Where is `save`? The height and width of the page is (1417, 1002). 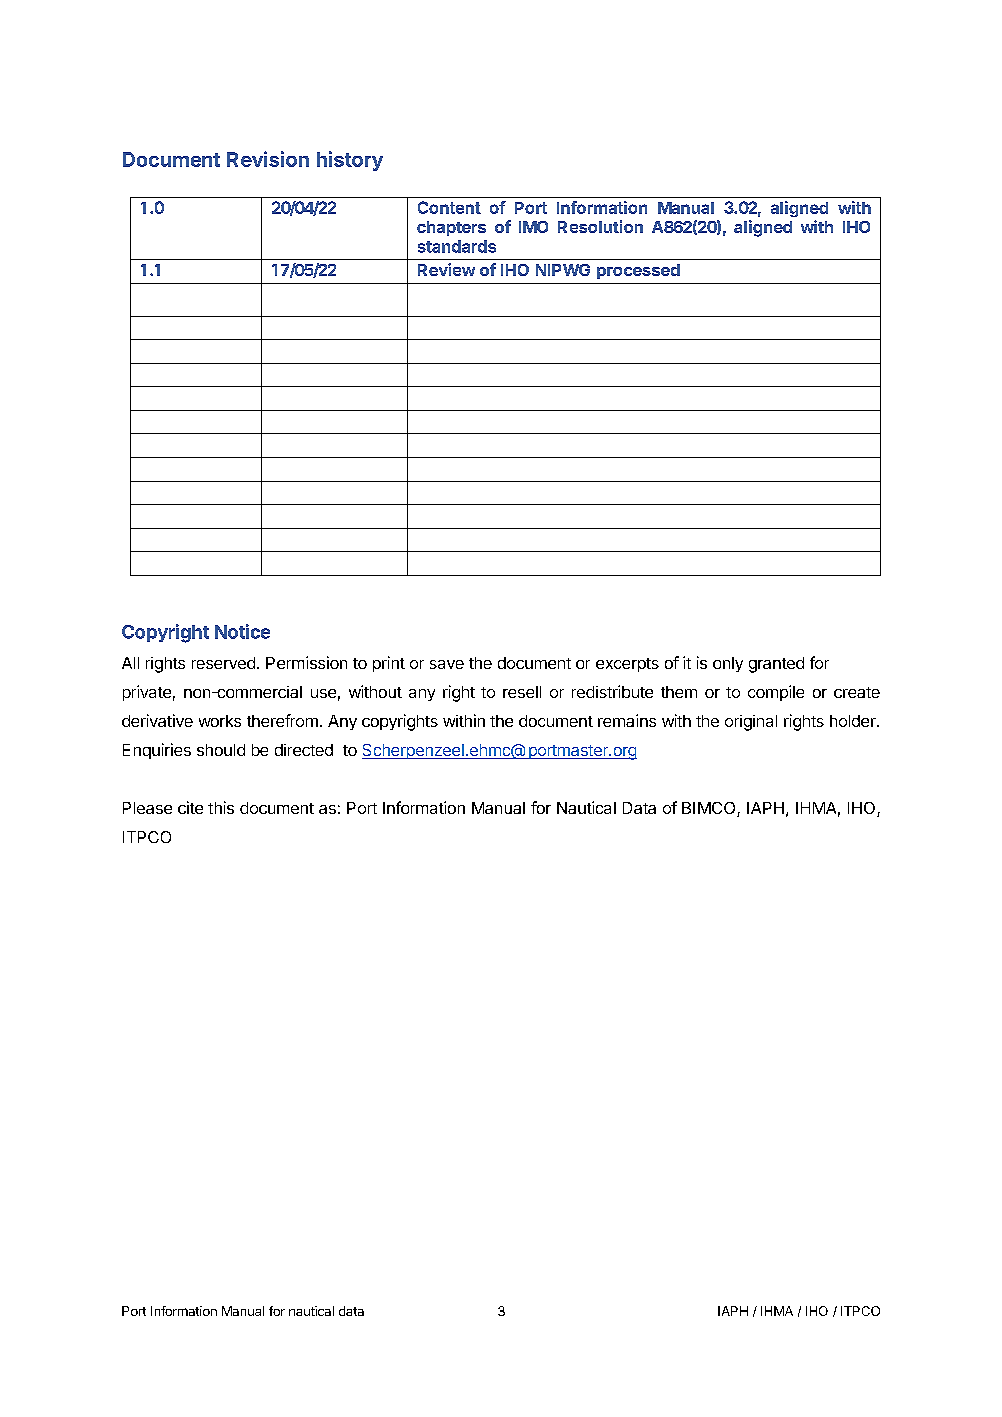
save is located at coordinates (447, 664).
